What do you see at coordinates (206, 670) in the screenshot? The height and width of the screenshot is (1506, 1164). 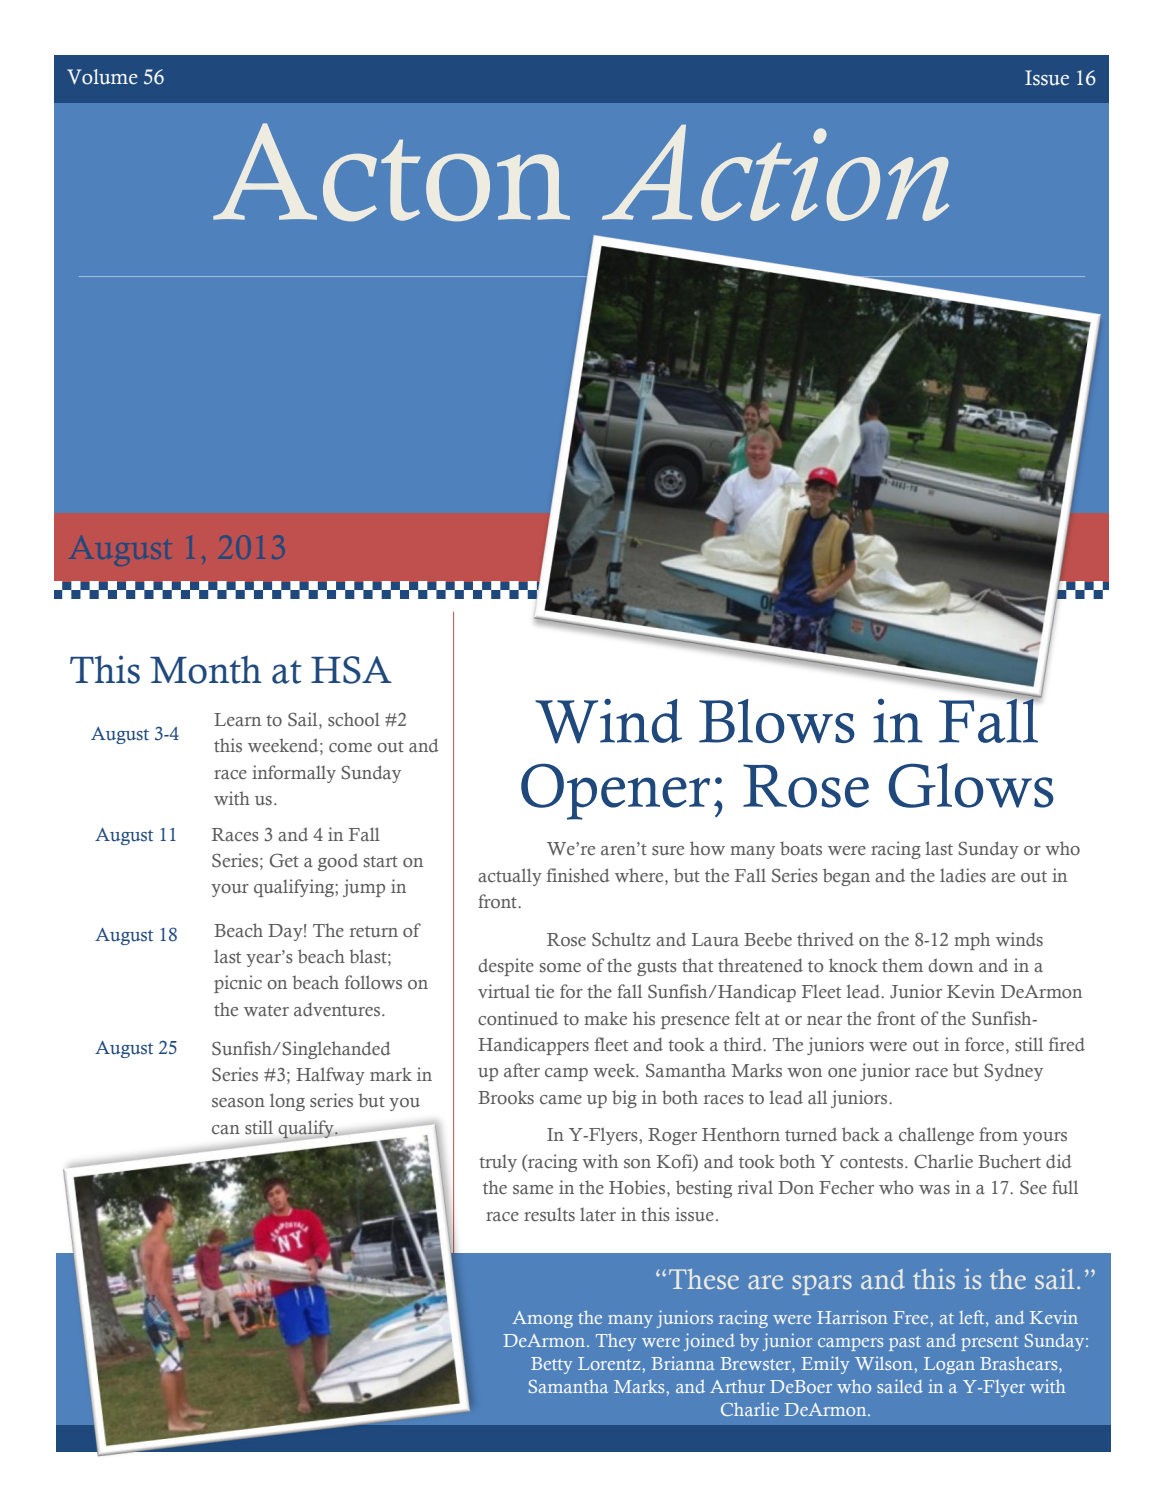 I see `Month` at bounding box center [206, 670].
